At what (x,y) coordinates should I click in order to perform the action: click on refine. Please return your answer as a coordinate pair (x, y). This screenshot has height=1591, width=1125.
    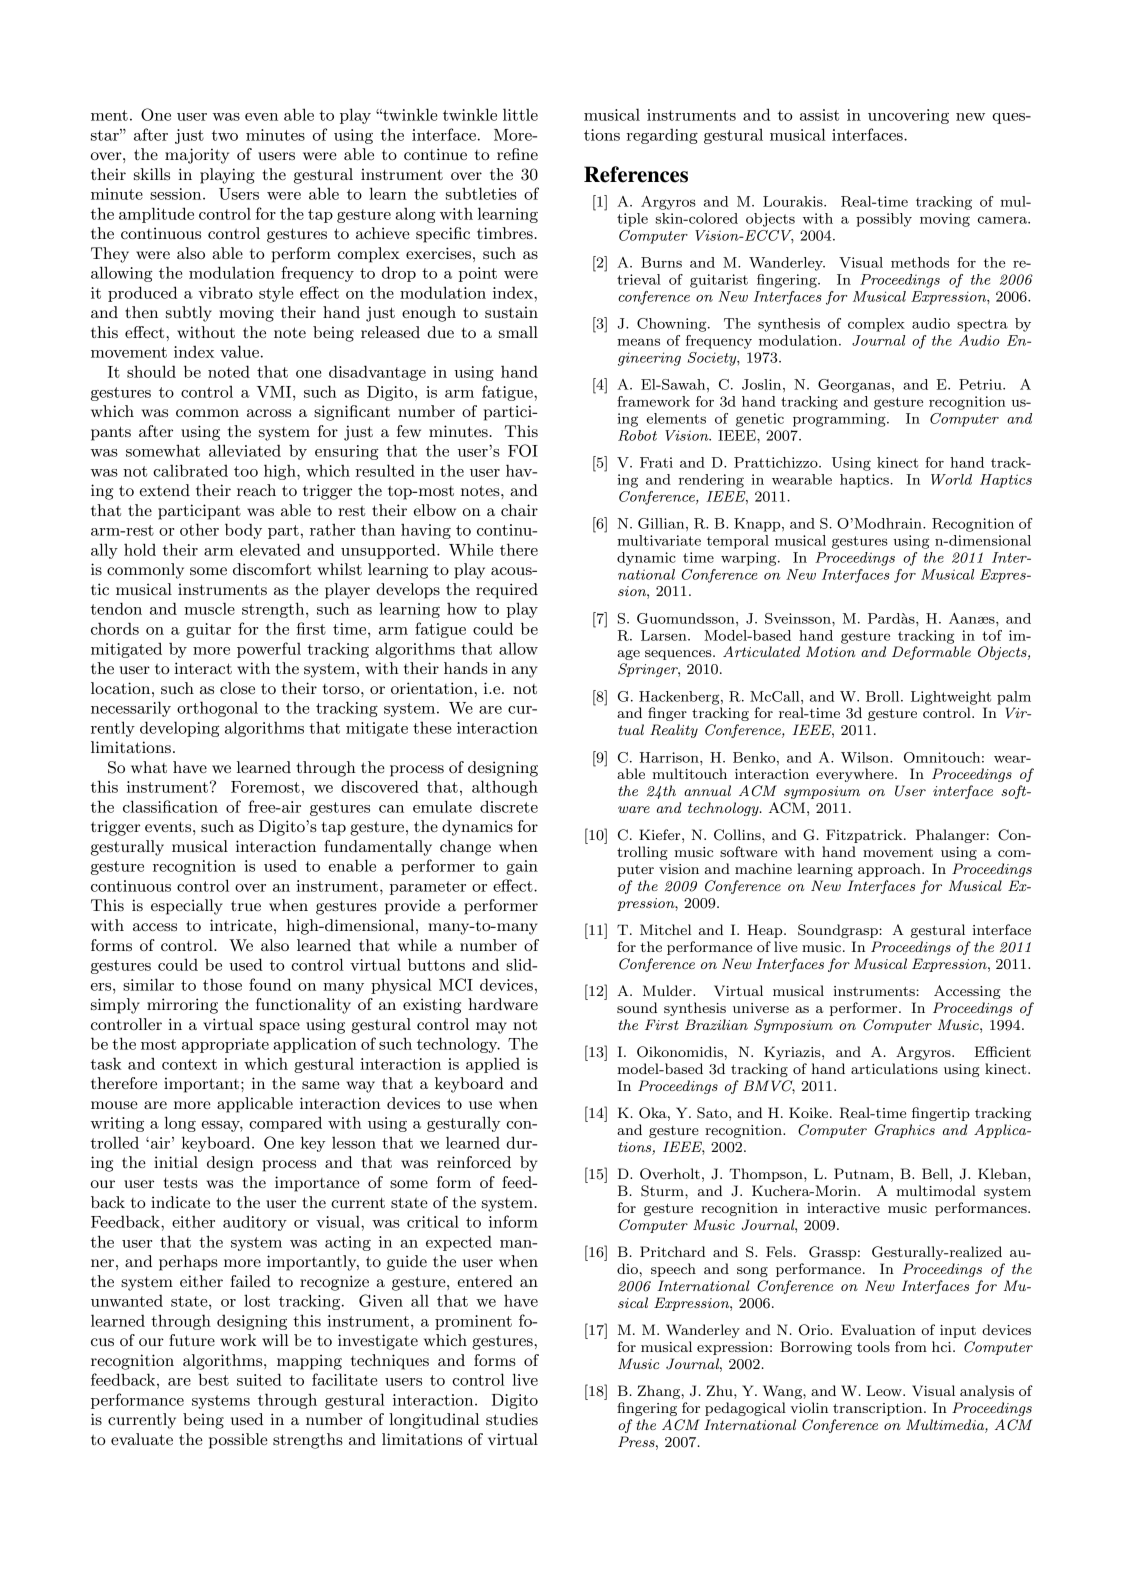
    Looking at the image, I should click on (517, 154).
